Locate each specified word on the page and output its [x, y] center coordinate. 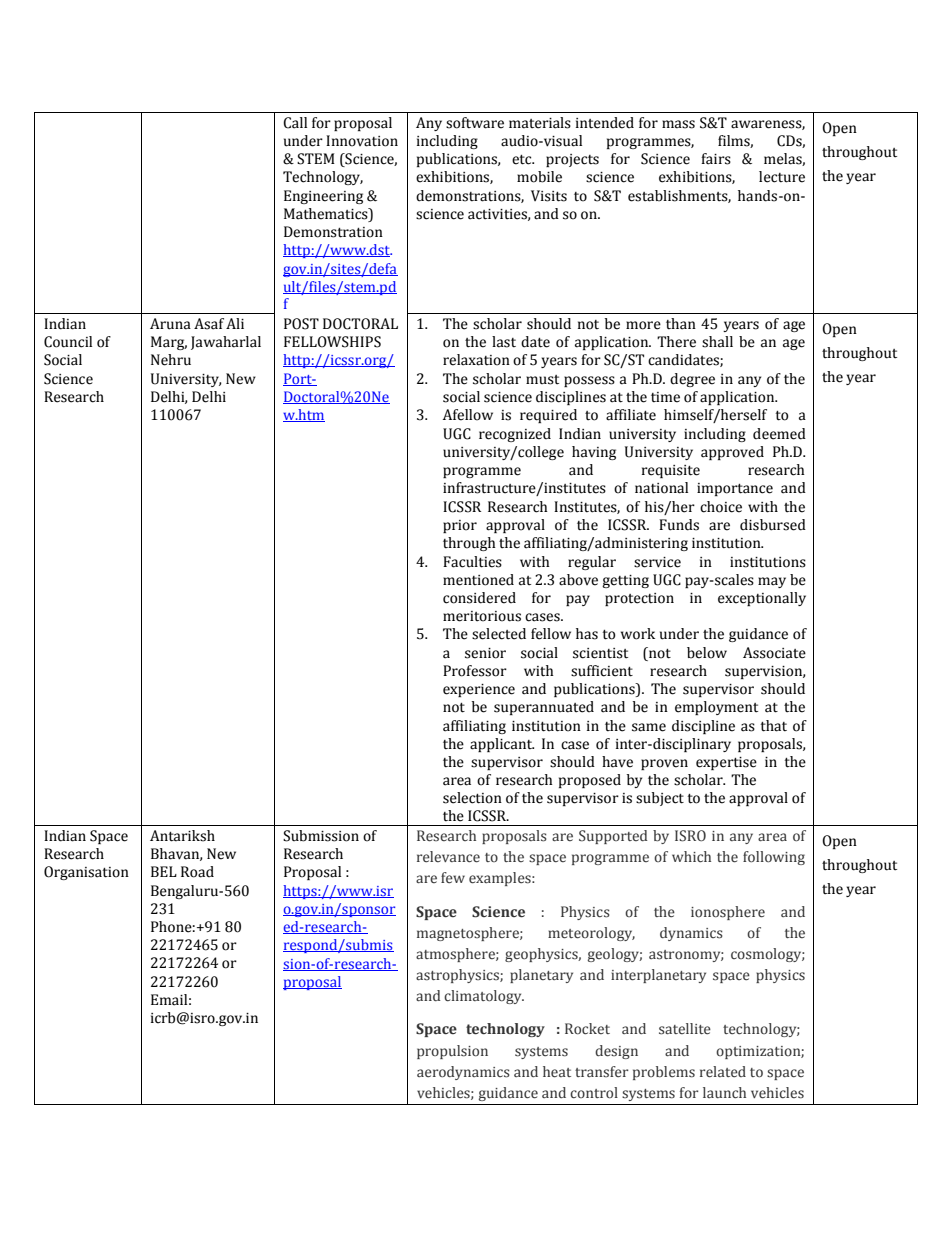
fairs [716, 159]
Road [197, 872]
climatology [484, 997]
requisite [671, 471]
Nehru [171, 360]
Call [295, 123]
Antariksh [182, 836]
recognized [515, 435]
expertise [726, 763]
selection [472, 798]
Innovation [362, 141]
